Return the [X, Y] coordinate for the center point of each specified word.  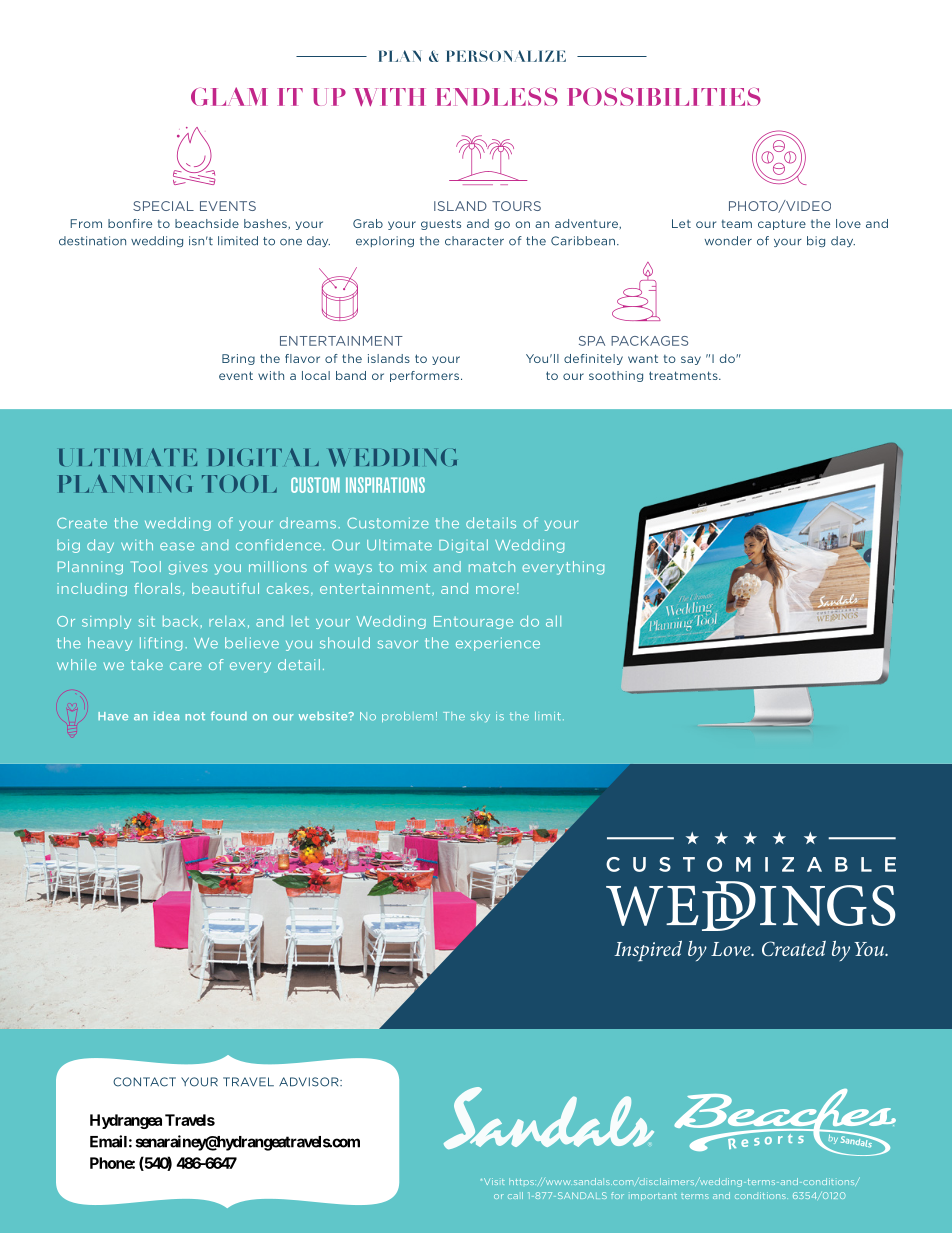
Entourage [473, 622]
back [180, 621]
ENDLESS [497, 97]
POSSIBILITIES [665, 97]
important [654, 1197]
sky [480, 717]
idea [166, 716]
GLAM [228, 96]
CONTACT [144, 1082]
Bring [238, 359]
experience [498, 644]
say [691, 360]
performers [426, 376]
